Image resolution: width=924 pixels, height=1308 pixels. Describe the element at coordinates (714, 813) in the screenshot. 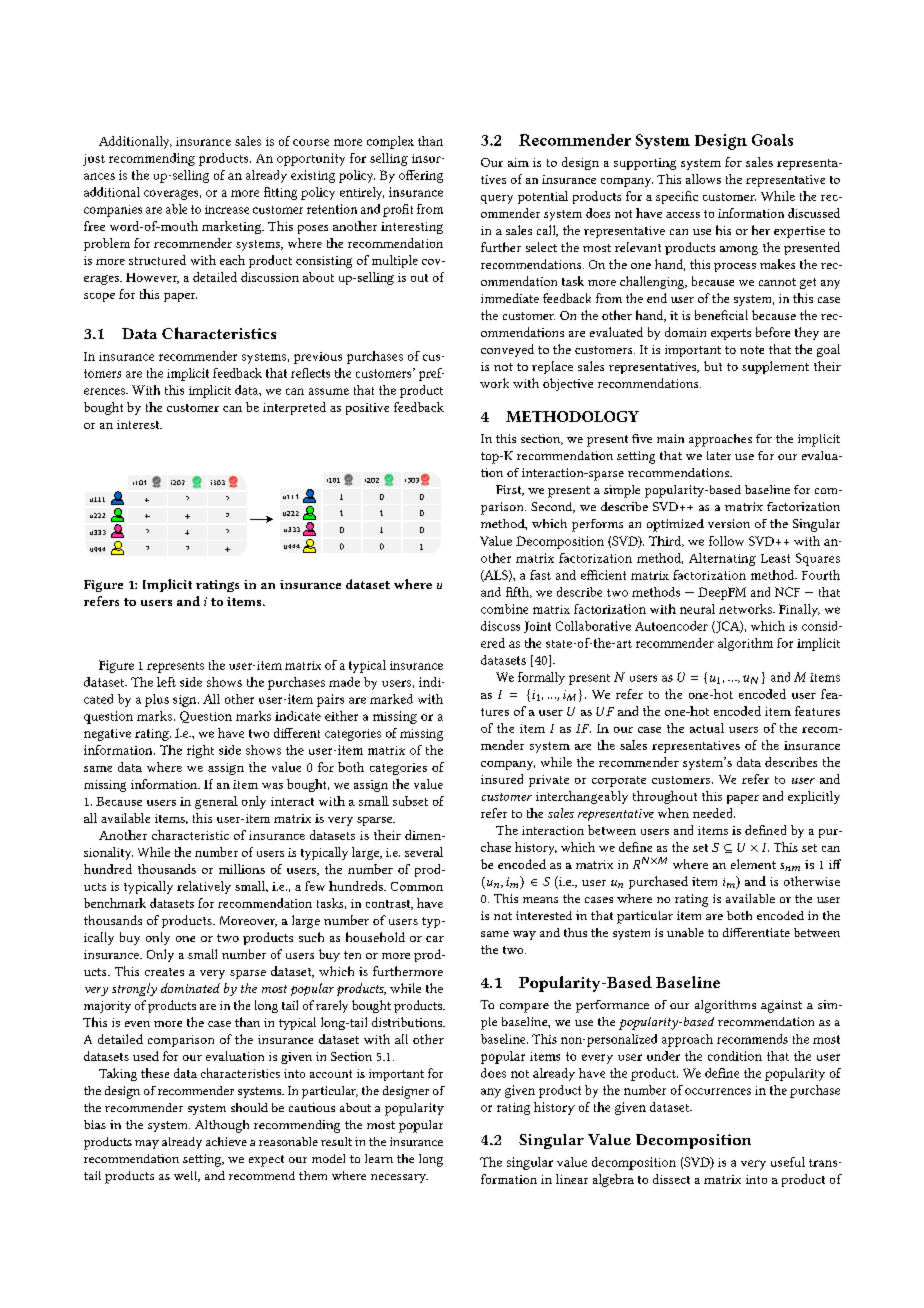

I see `needed` at that location.
